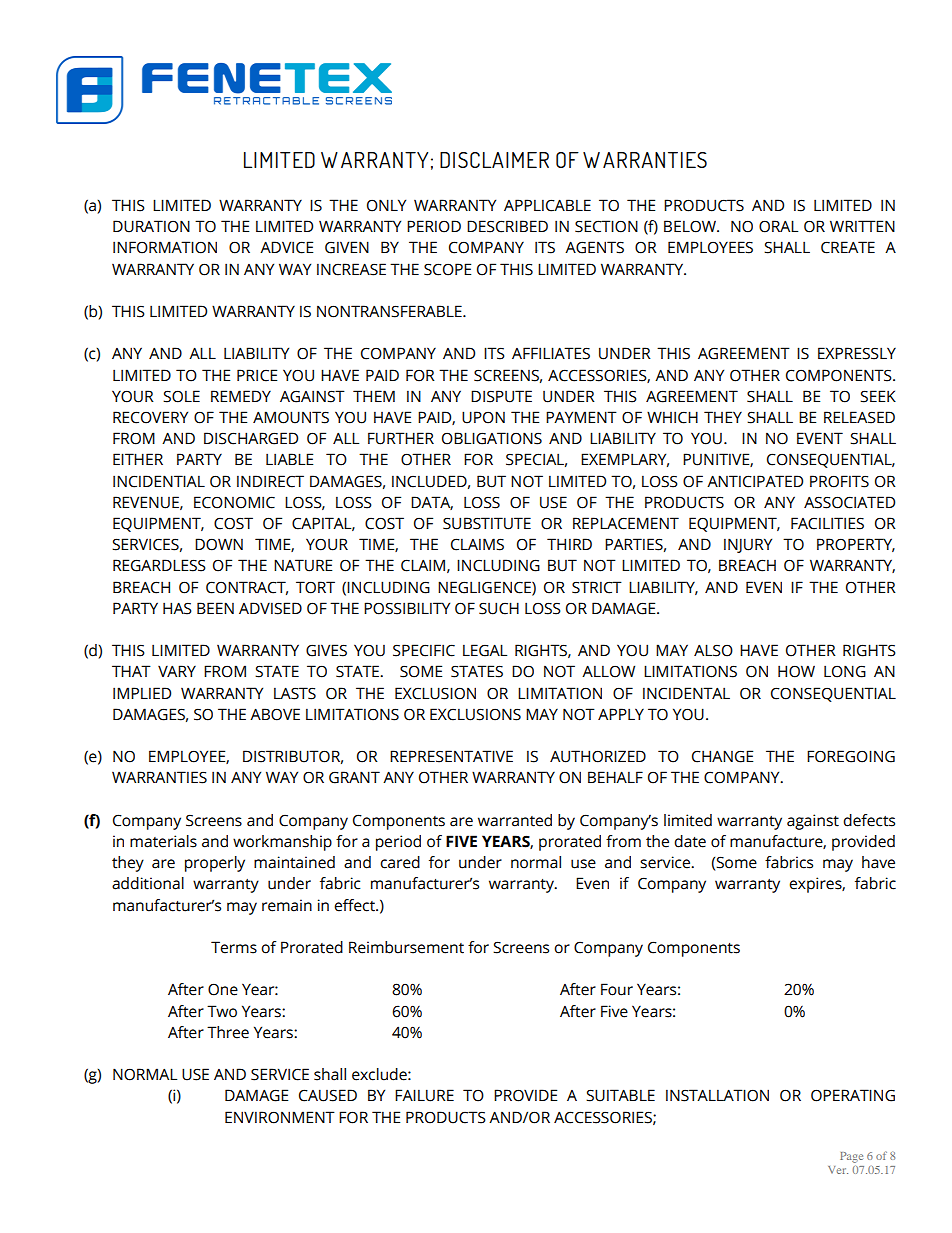  What do you see at coordinates (492, 438) in the document?
I see `OBLIGATIONS` at bounding box center [492, 438].
